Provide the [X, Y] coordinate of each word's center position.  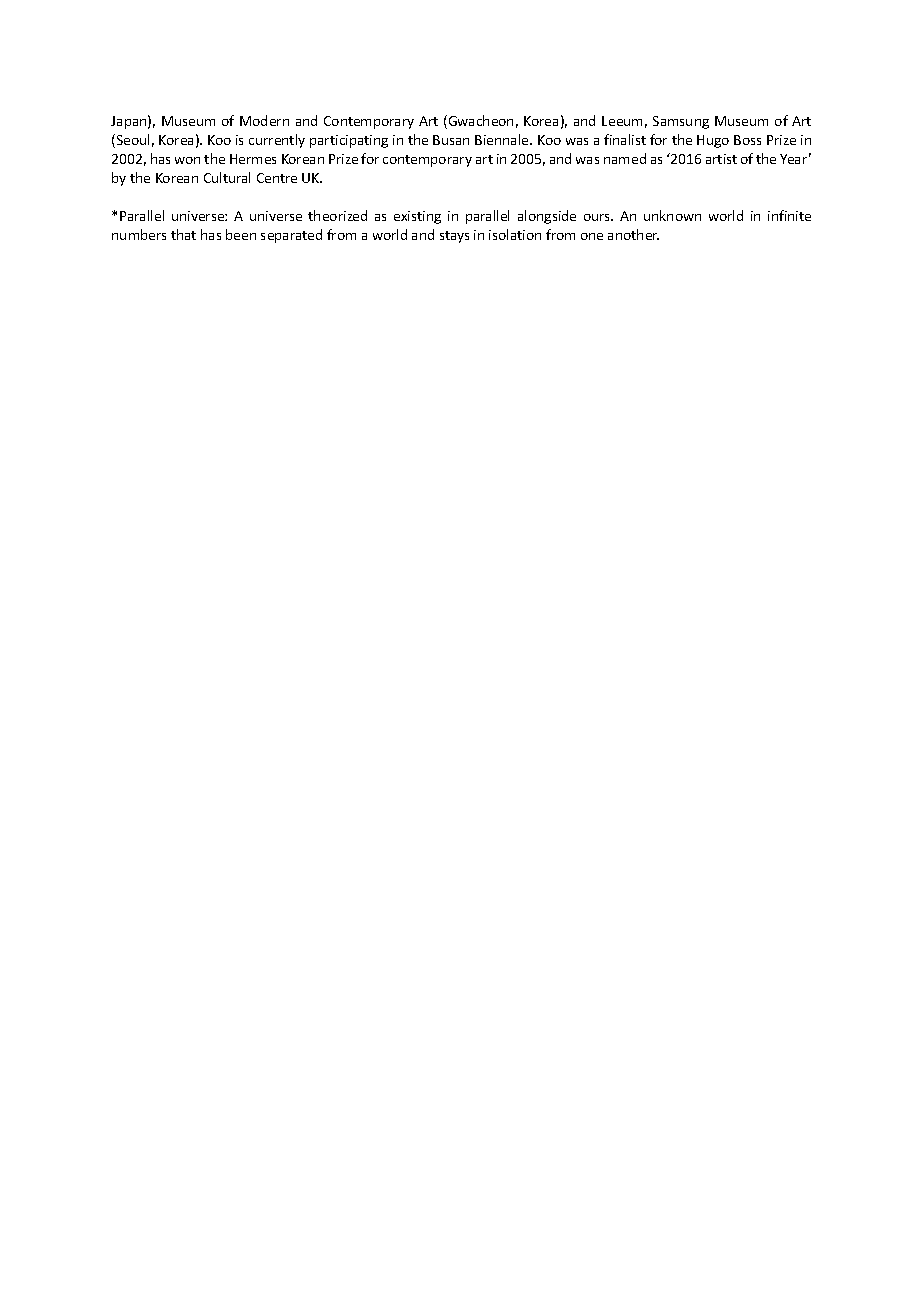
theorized [337, 215]
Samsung [681, 122]
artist [721, 159]
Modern [264, 120]
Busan [451, 140]
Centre [277, 178]
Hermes [253, 159]
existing [417, 217]
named [625, 158]
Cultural [227, 177]
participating [349, 141]
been [241, 234]
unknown [672, 215]
